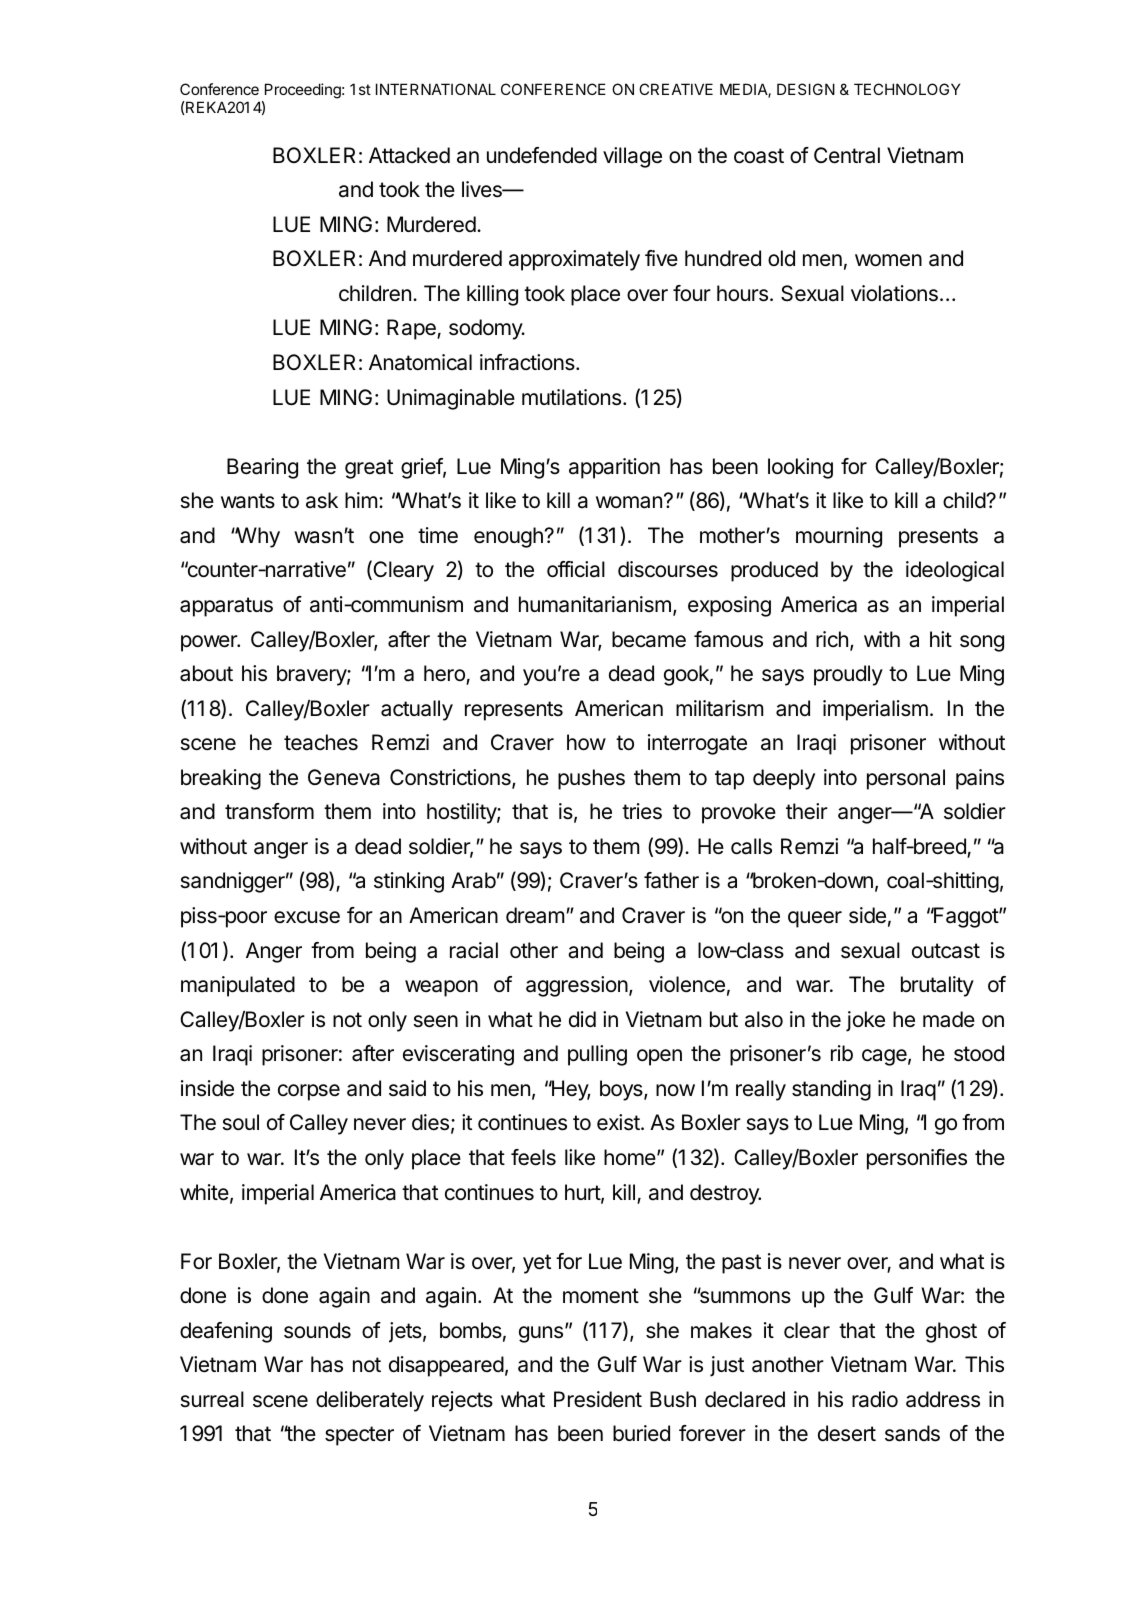 Image resolution: width=1143 pixels, height=1617 pixels. Describe the element at coordinates (800, 468) in the screenshot. I see `looking` at that location.
